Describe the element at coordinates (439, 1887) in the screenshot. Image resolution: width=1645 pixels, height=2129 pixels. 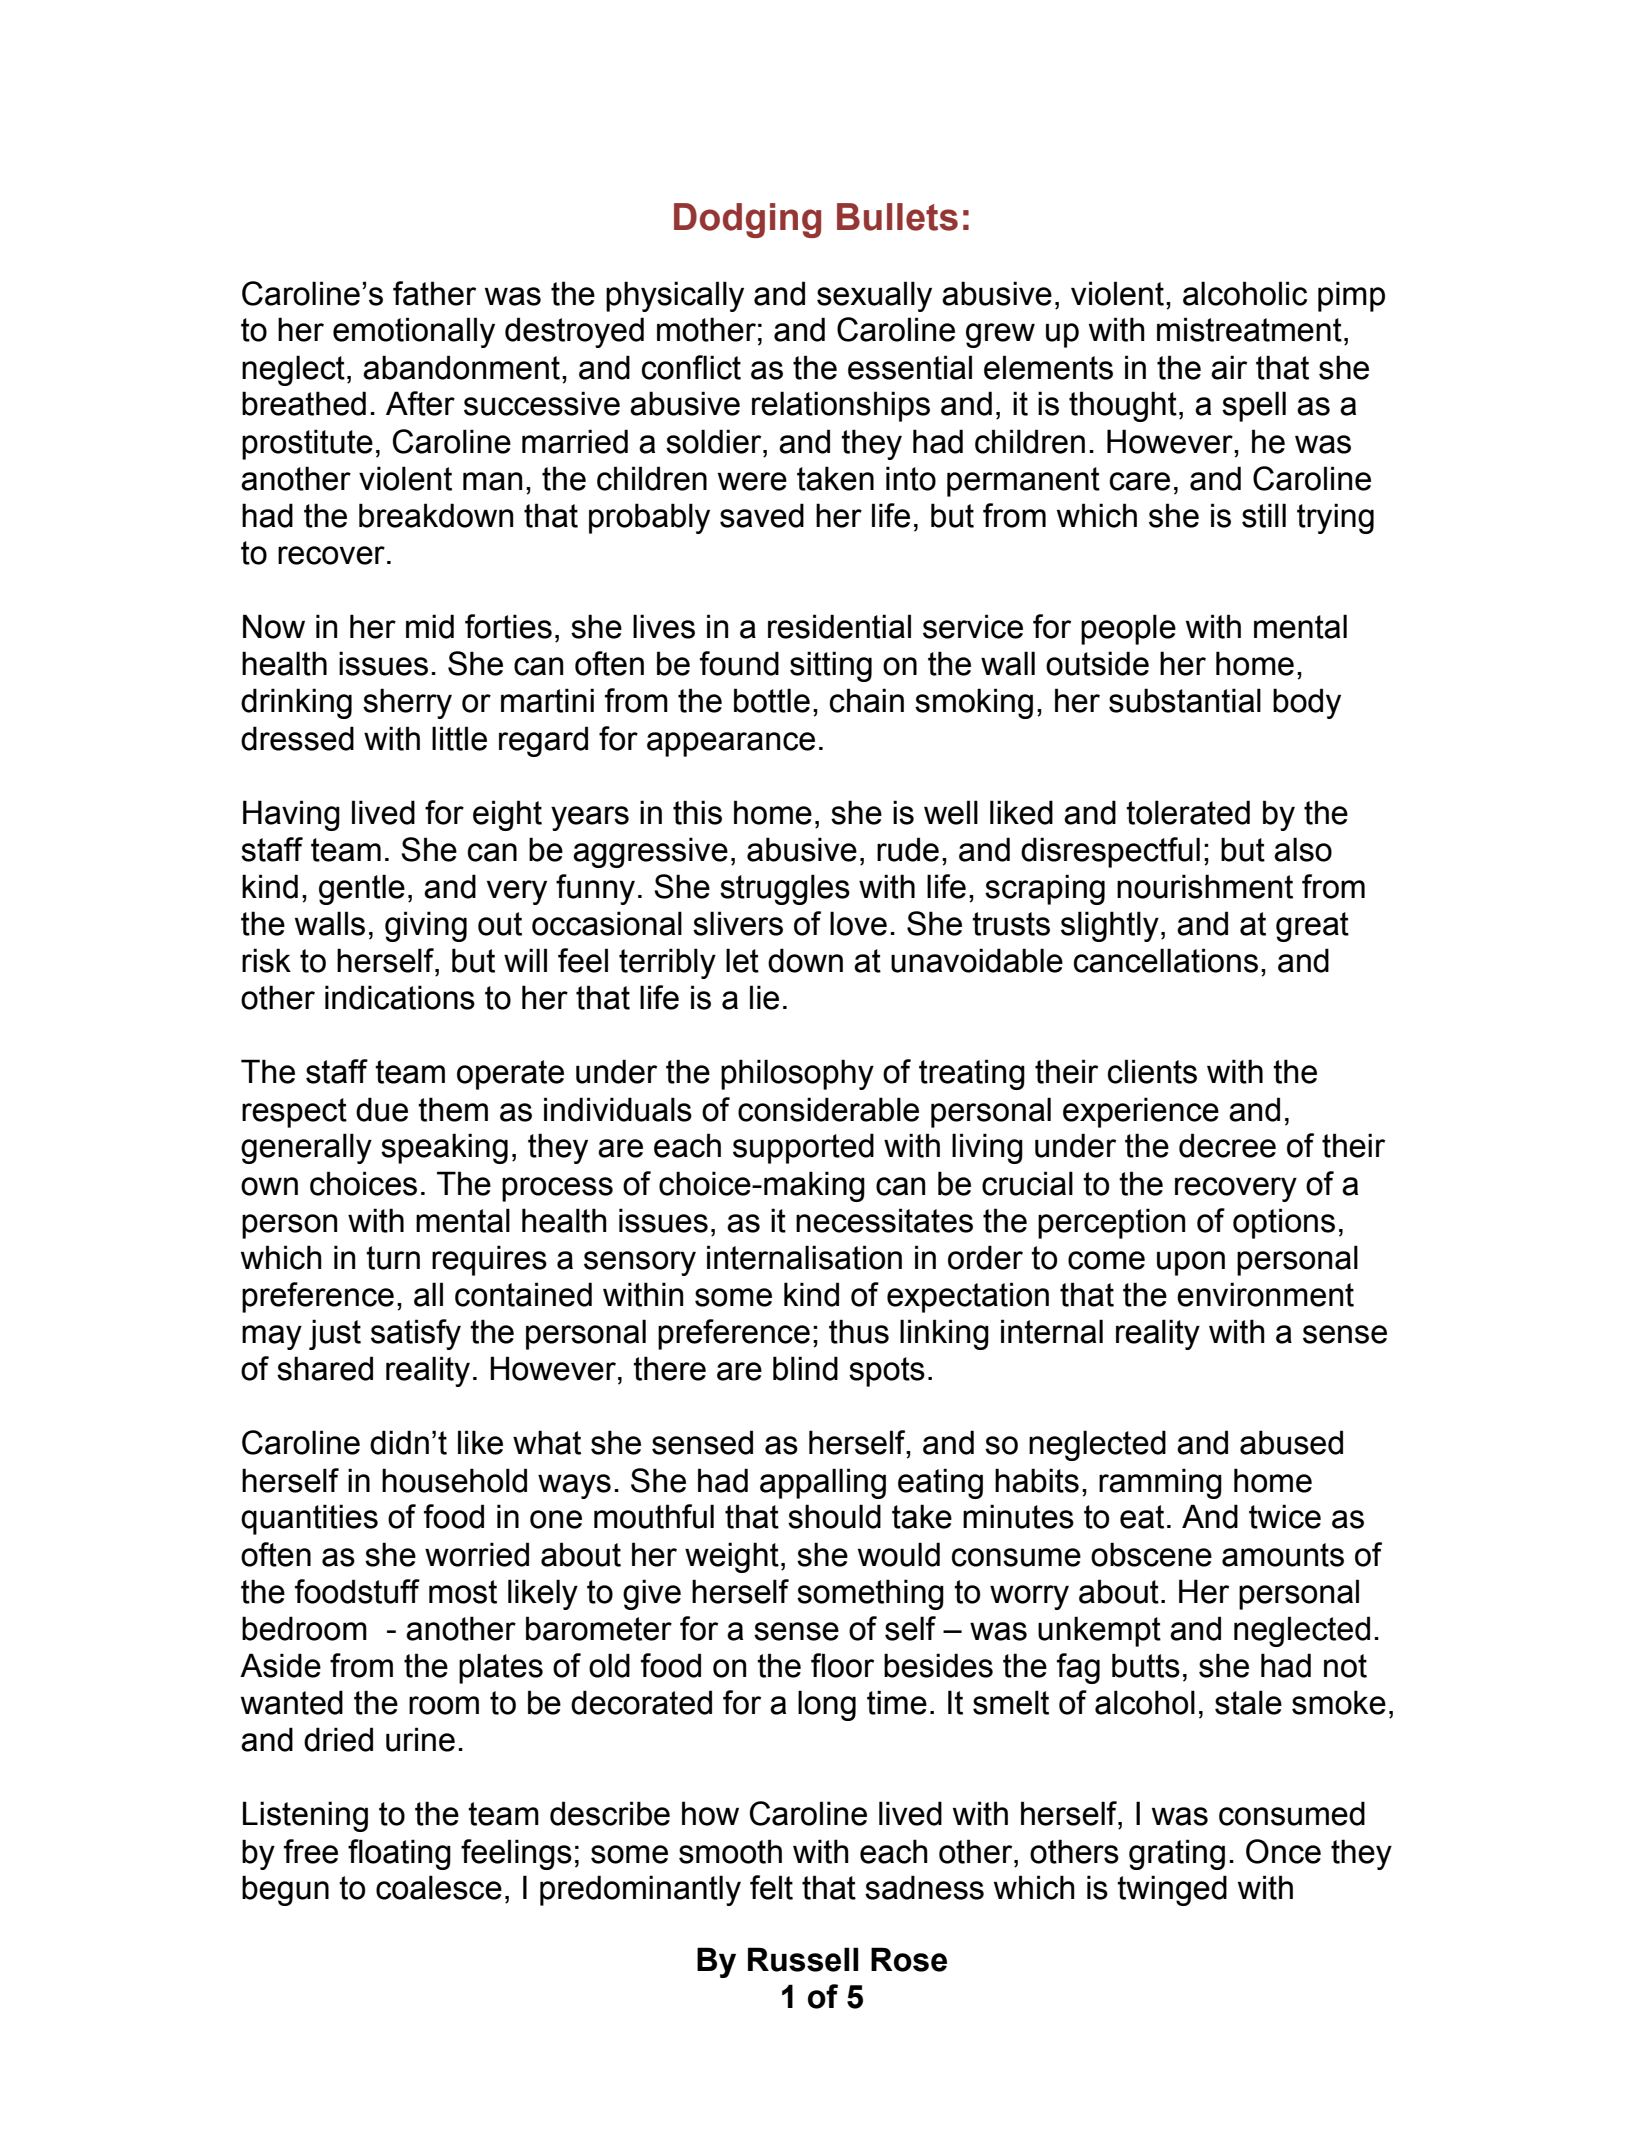
I see `coalesce` at that location.
